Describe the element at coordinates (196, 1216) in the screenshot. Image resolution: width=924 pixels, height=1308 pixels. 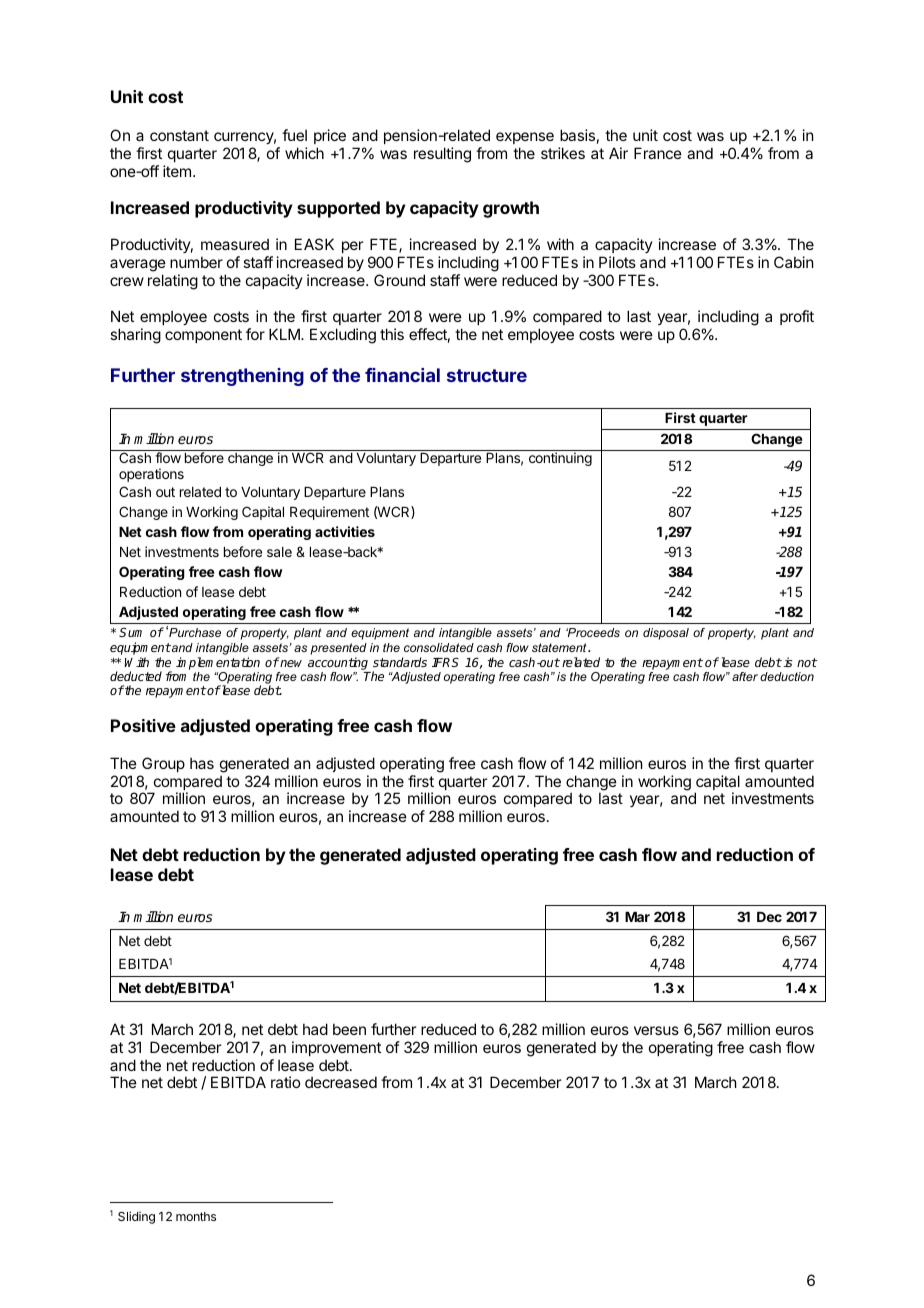
I see `months` at that location.
